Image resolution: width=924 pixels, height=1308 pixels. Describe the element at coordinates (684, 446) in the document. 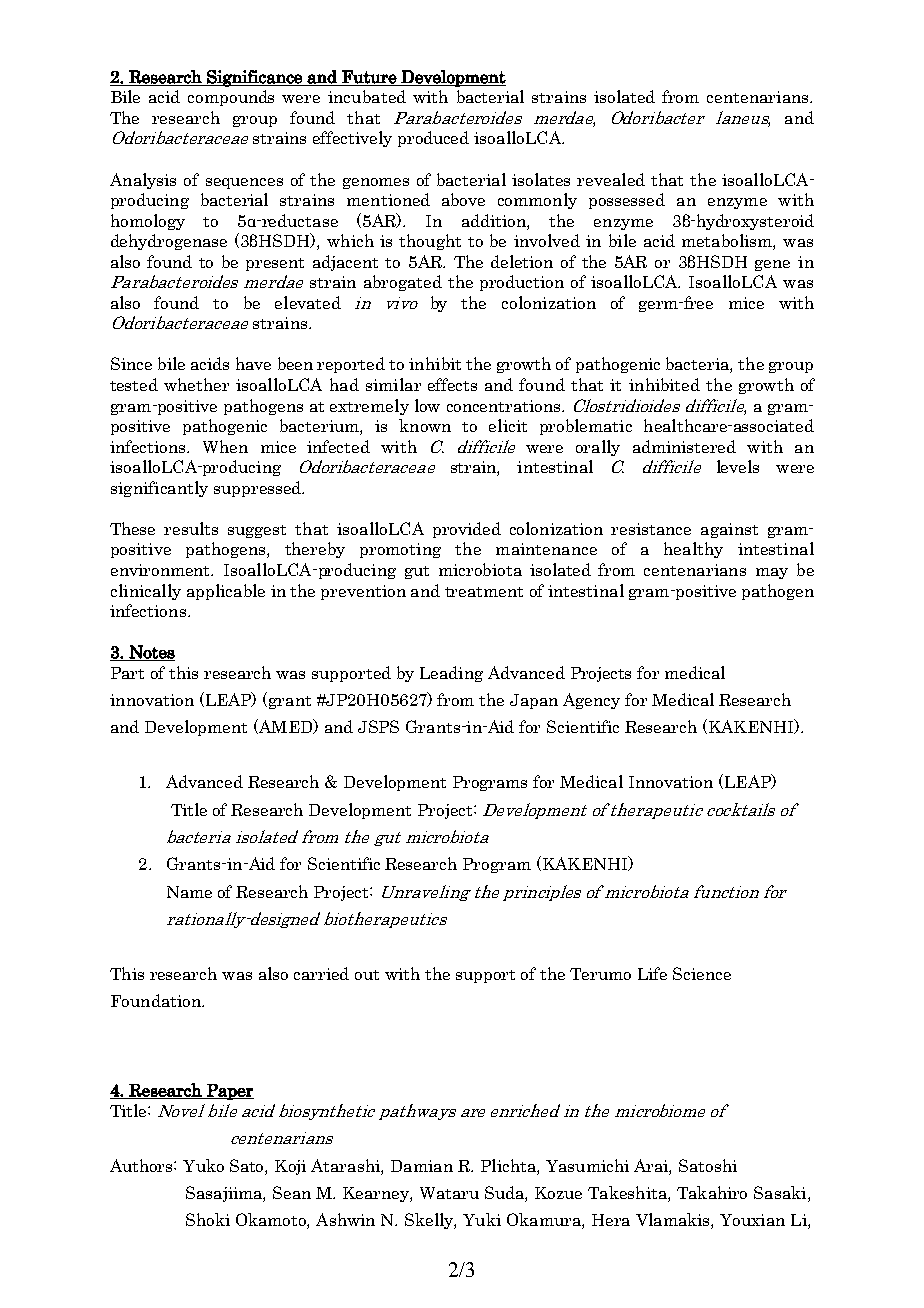

I see `administered` at that location.
